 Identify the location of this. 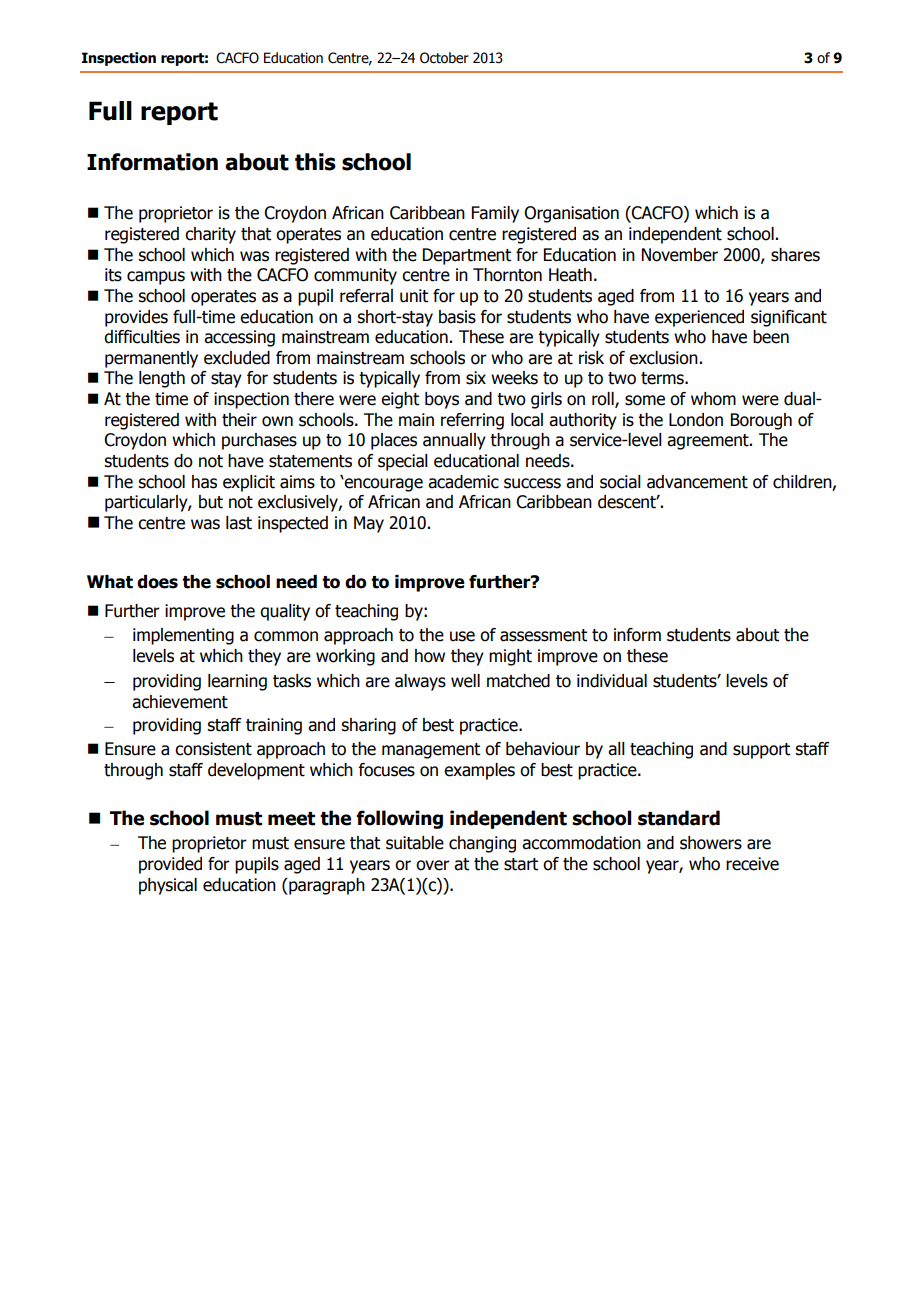
(315, 162).
